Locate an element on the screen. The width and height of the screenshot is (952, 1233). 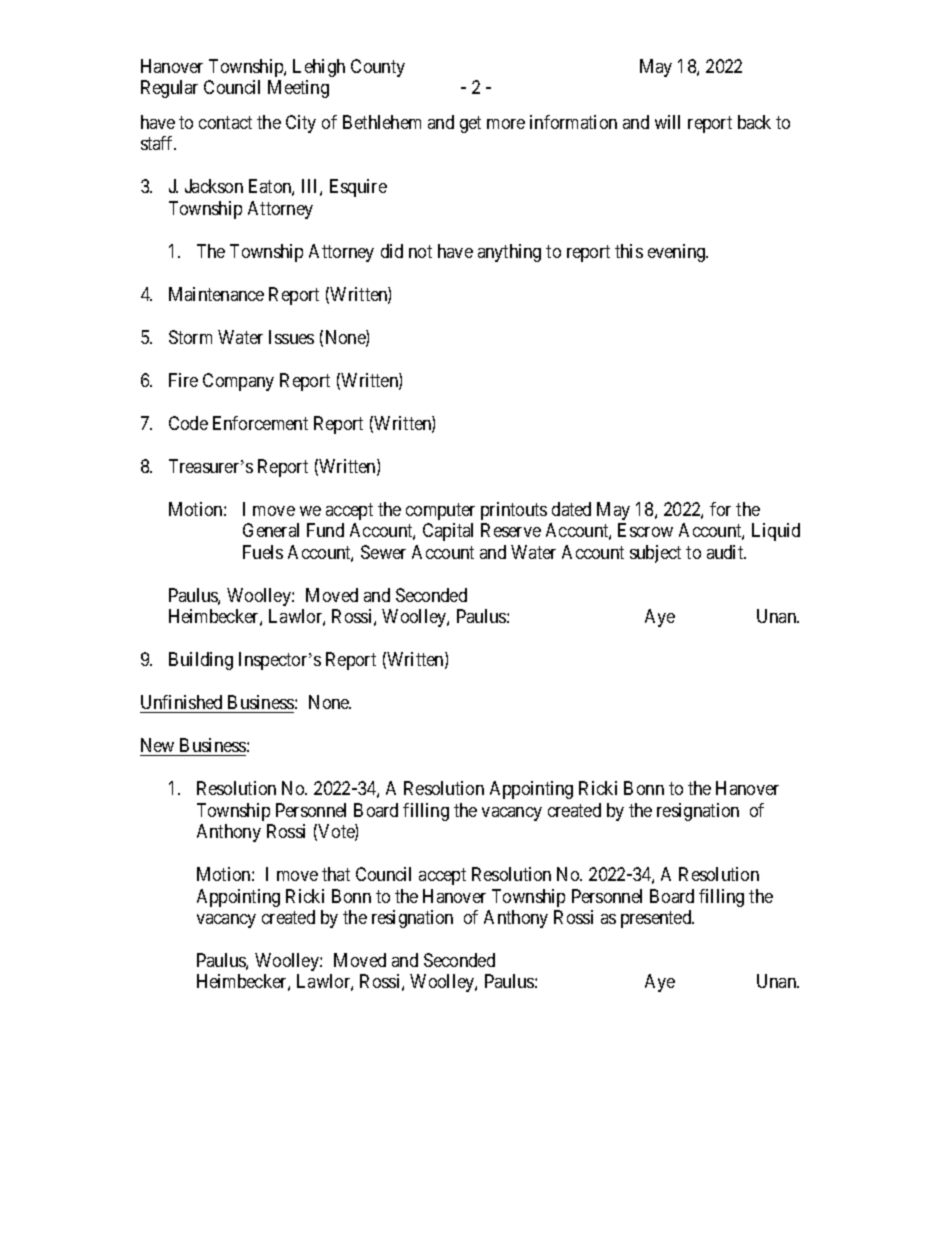
Escrow is located at coordinates (645, 530).
